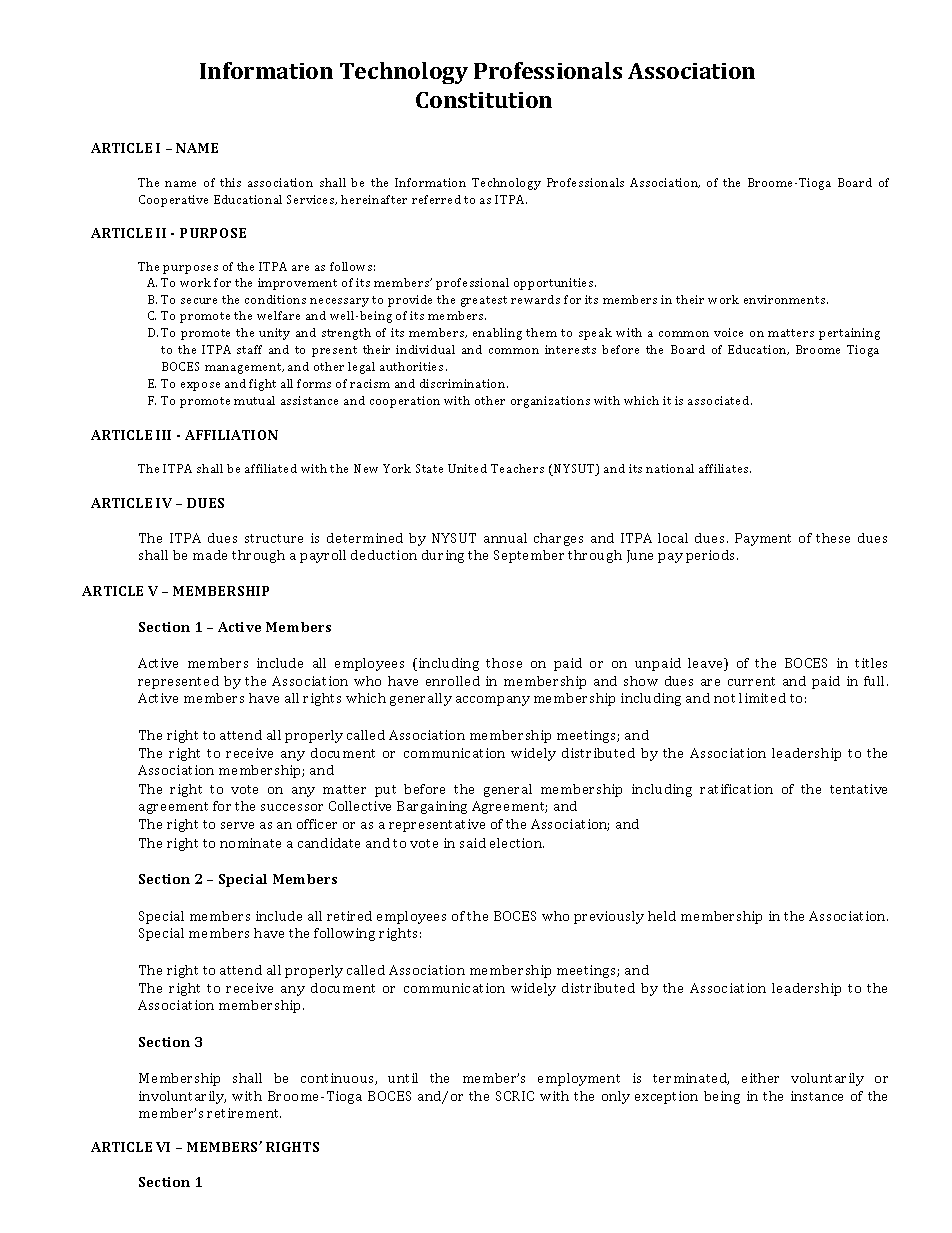  I want to click on retirement, so click(244, 1113).
